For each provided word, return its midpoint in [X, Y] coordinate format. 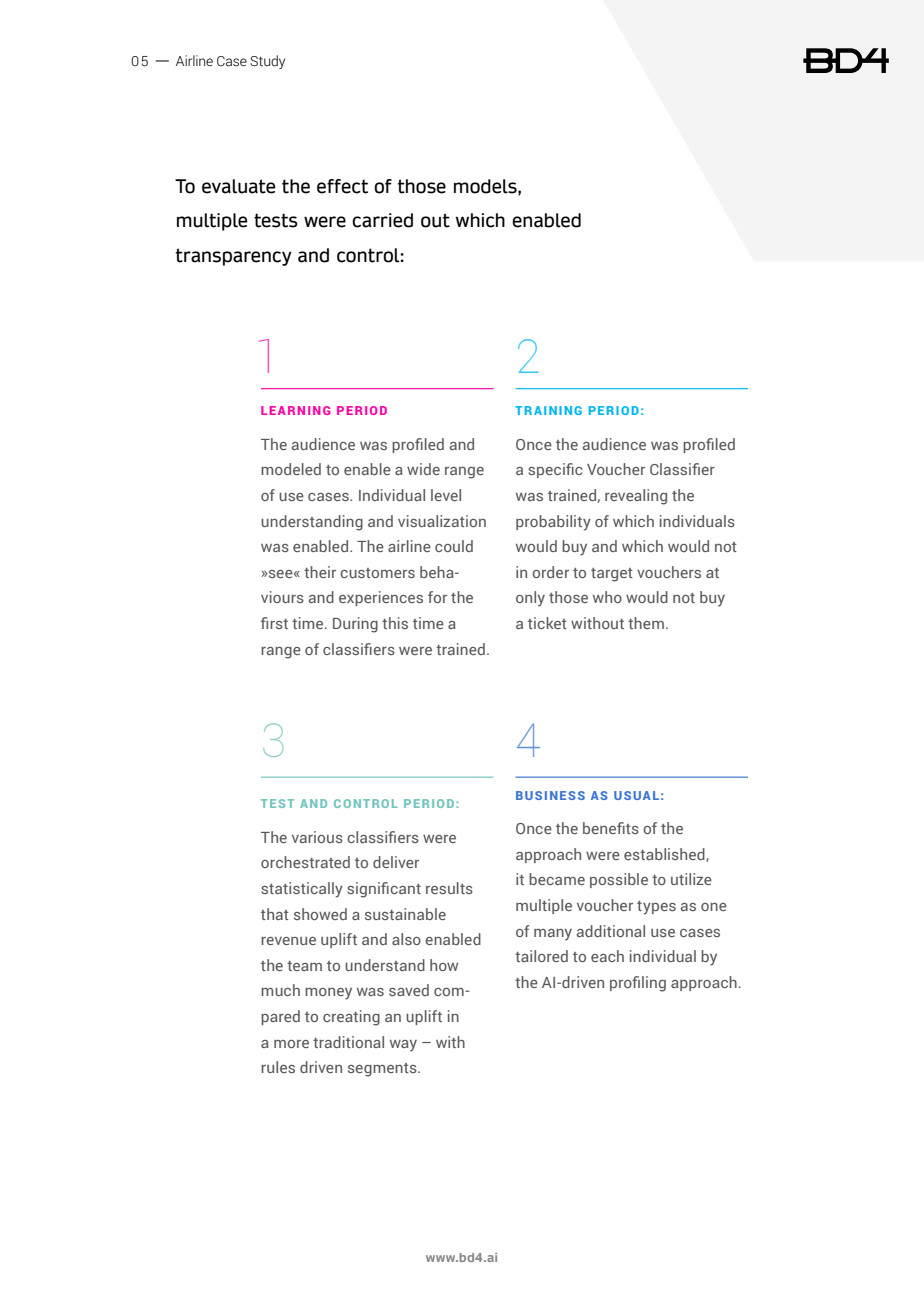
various [317, 837]
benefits [611, 828]
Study [267, 62]
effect [342, 186]
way [403, 1046]
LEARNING [295, 410]
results [449, 888]
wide [423, 469]
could [454, 546]
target [612, 575]
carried [382, 220]
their [320, 572]
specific [555, 470]
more [291, 1044]
